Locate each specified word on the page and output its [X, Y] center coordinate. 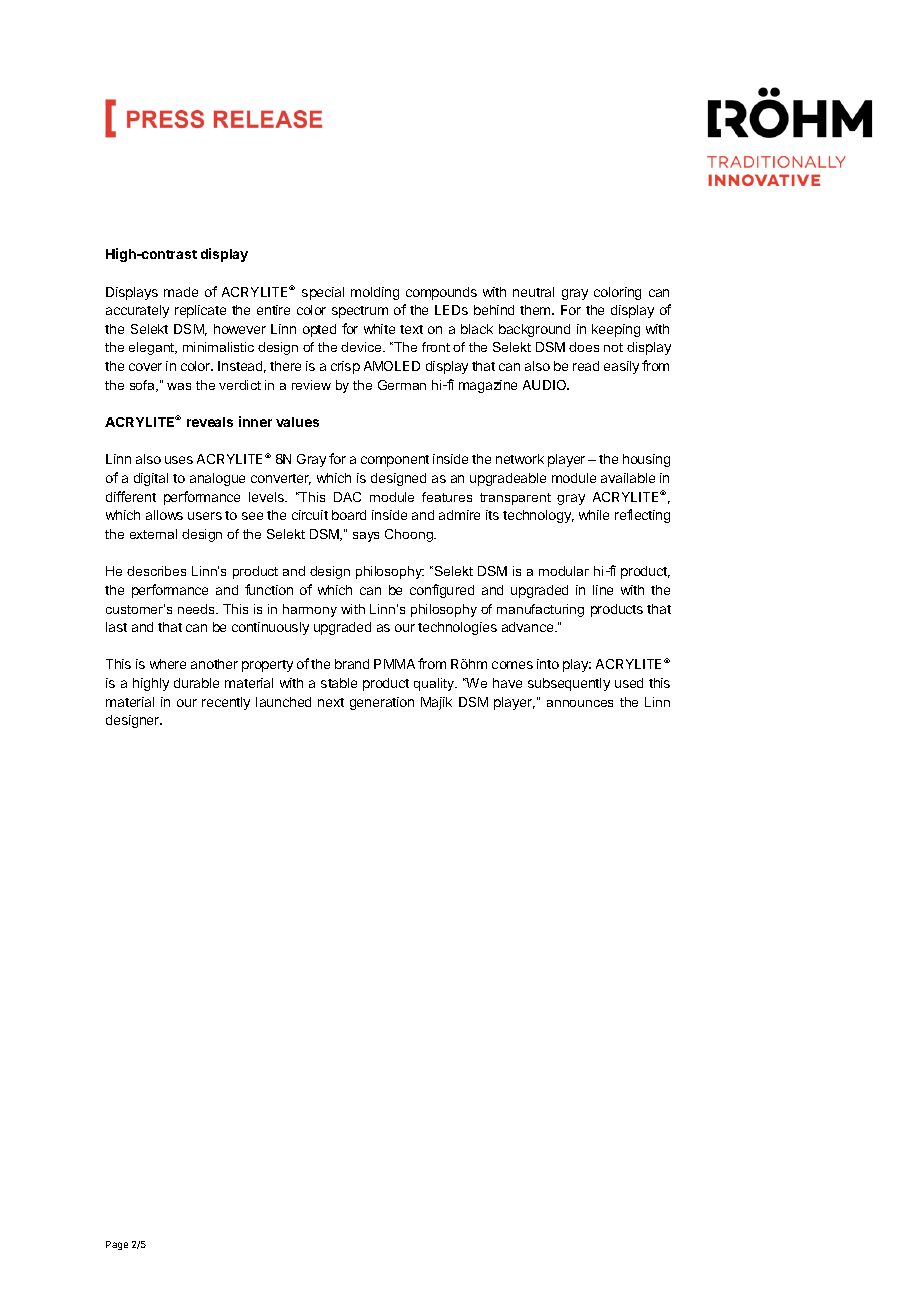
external [153, 534]
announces [580, 703]
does [584, 347]
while [594, 515]
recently [226, 703]
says [366, 537]
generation [382, 703]
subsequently [569, 684]
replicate [200, 311]
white [379, 329]
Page [117, 1245]
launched [283, 702]
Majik [436, 703]
